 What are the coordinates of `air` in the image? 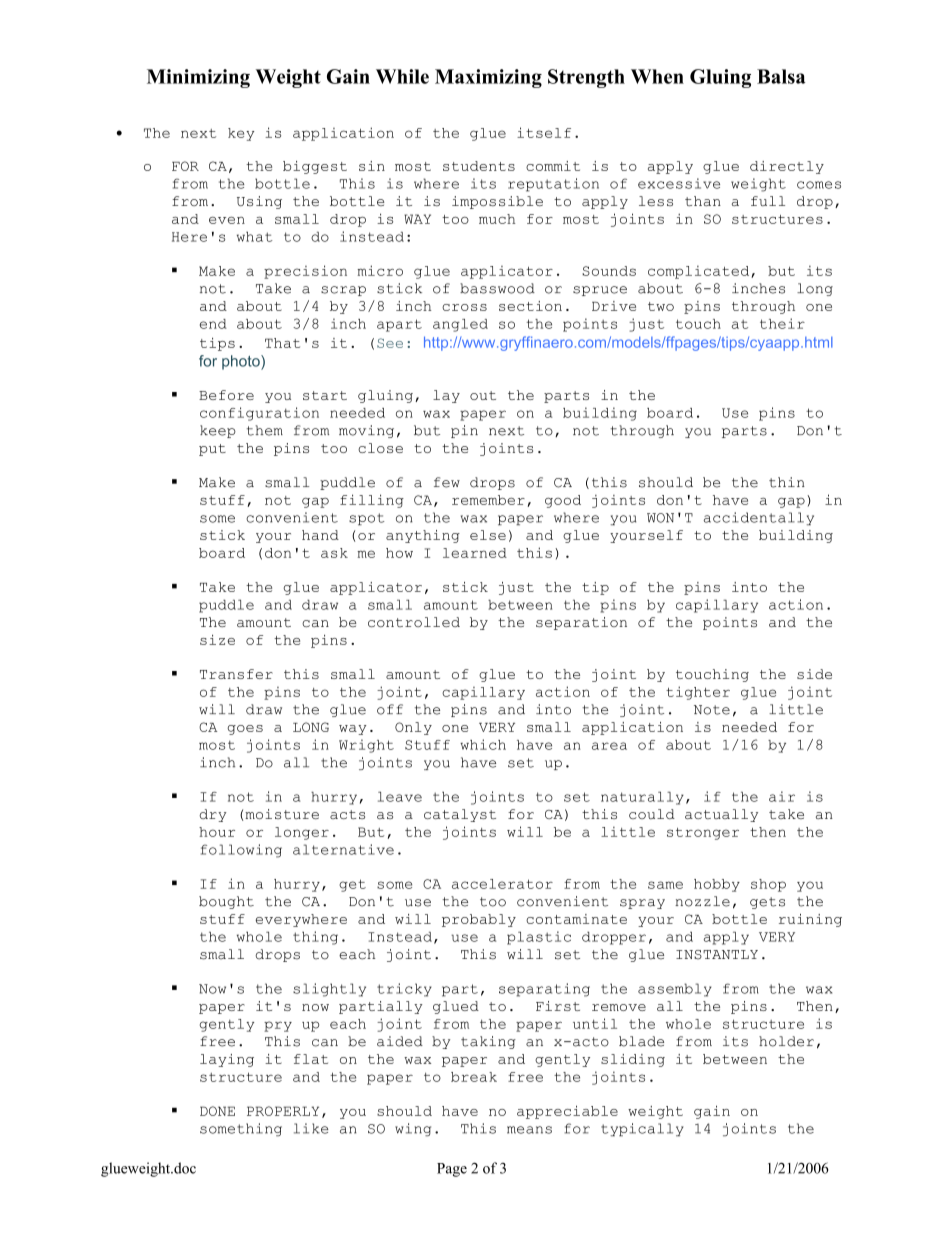 It's located at (782, 796).
